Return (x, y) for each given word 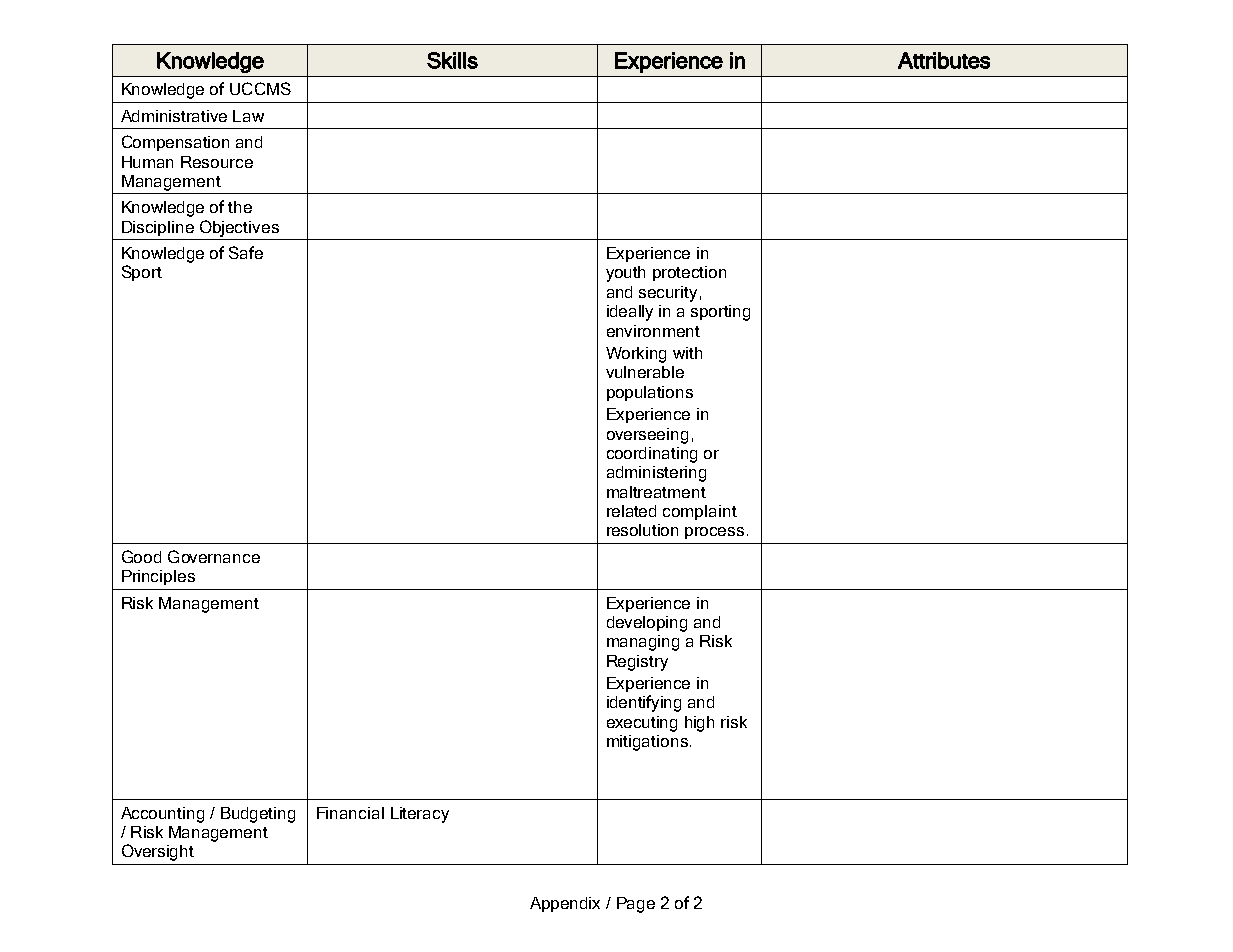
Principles (158, 577)
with (687, 353)
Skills (452, 60)
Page (636, 905)
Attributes (944, 60)
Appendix (565, 904)
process (714, 533)
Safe (246, 252)
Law (248, 116)
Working (636, 355)
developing (647, 624)
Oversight (158, 852)
